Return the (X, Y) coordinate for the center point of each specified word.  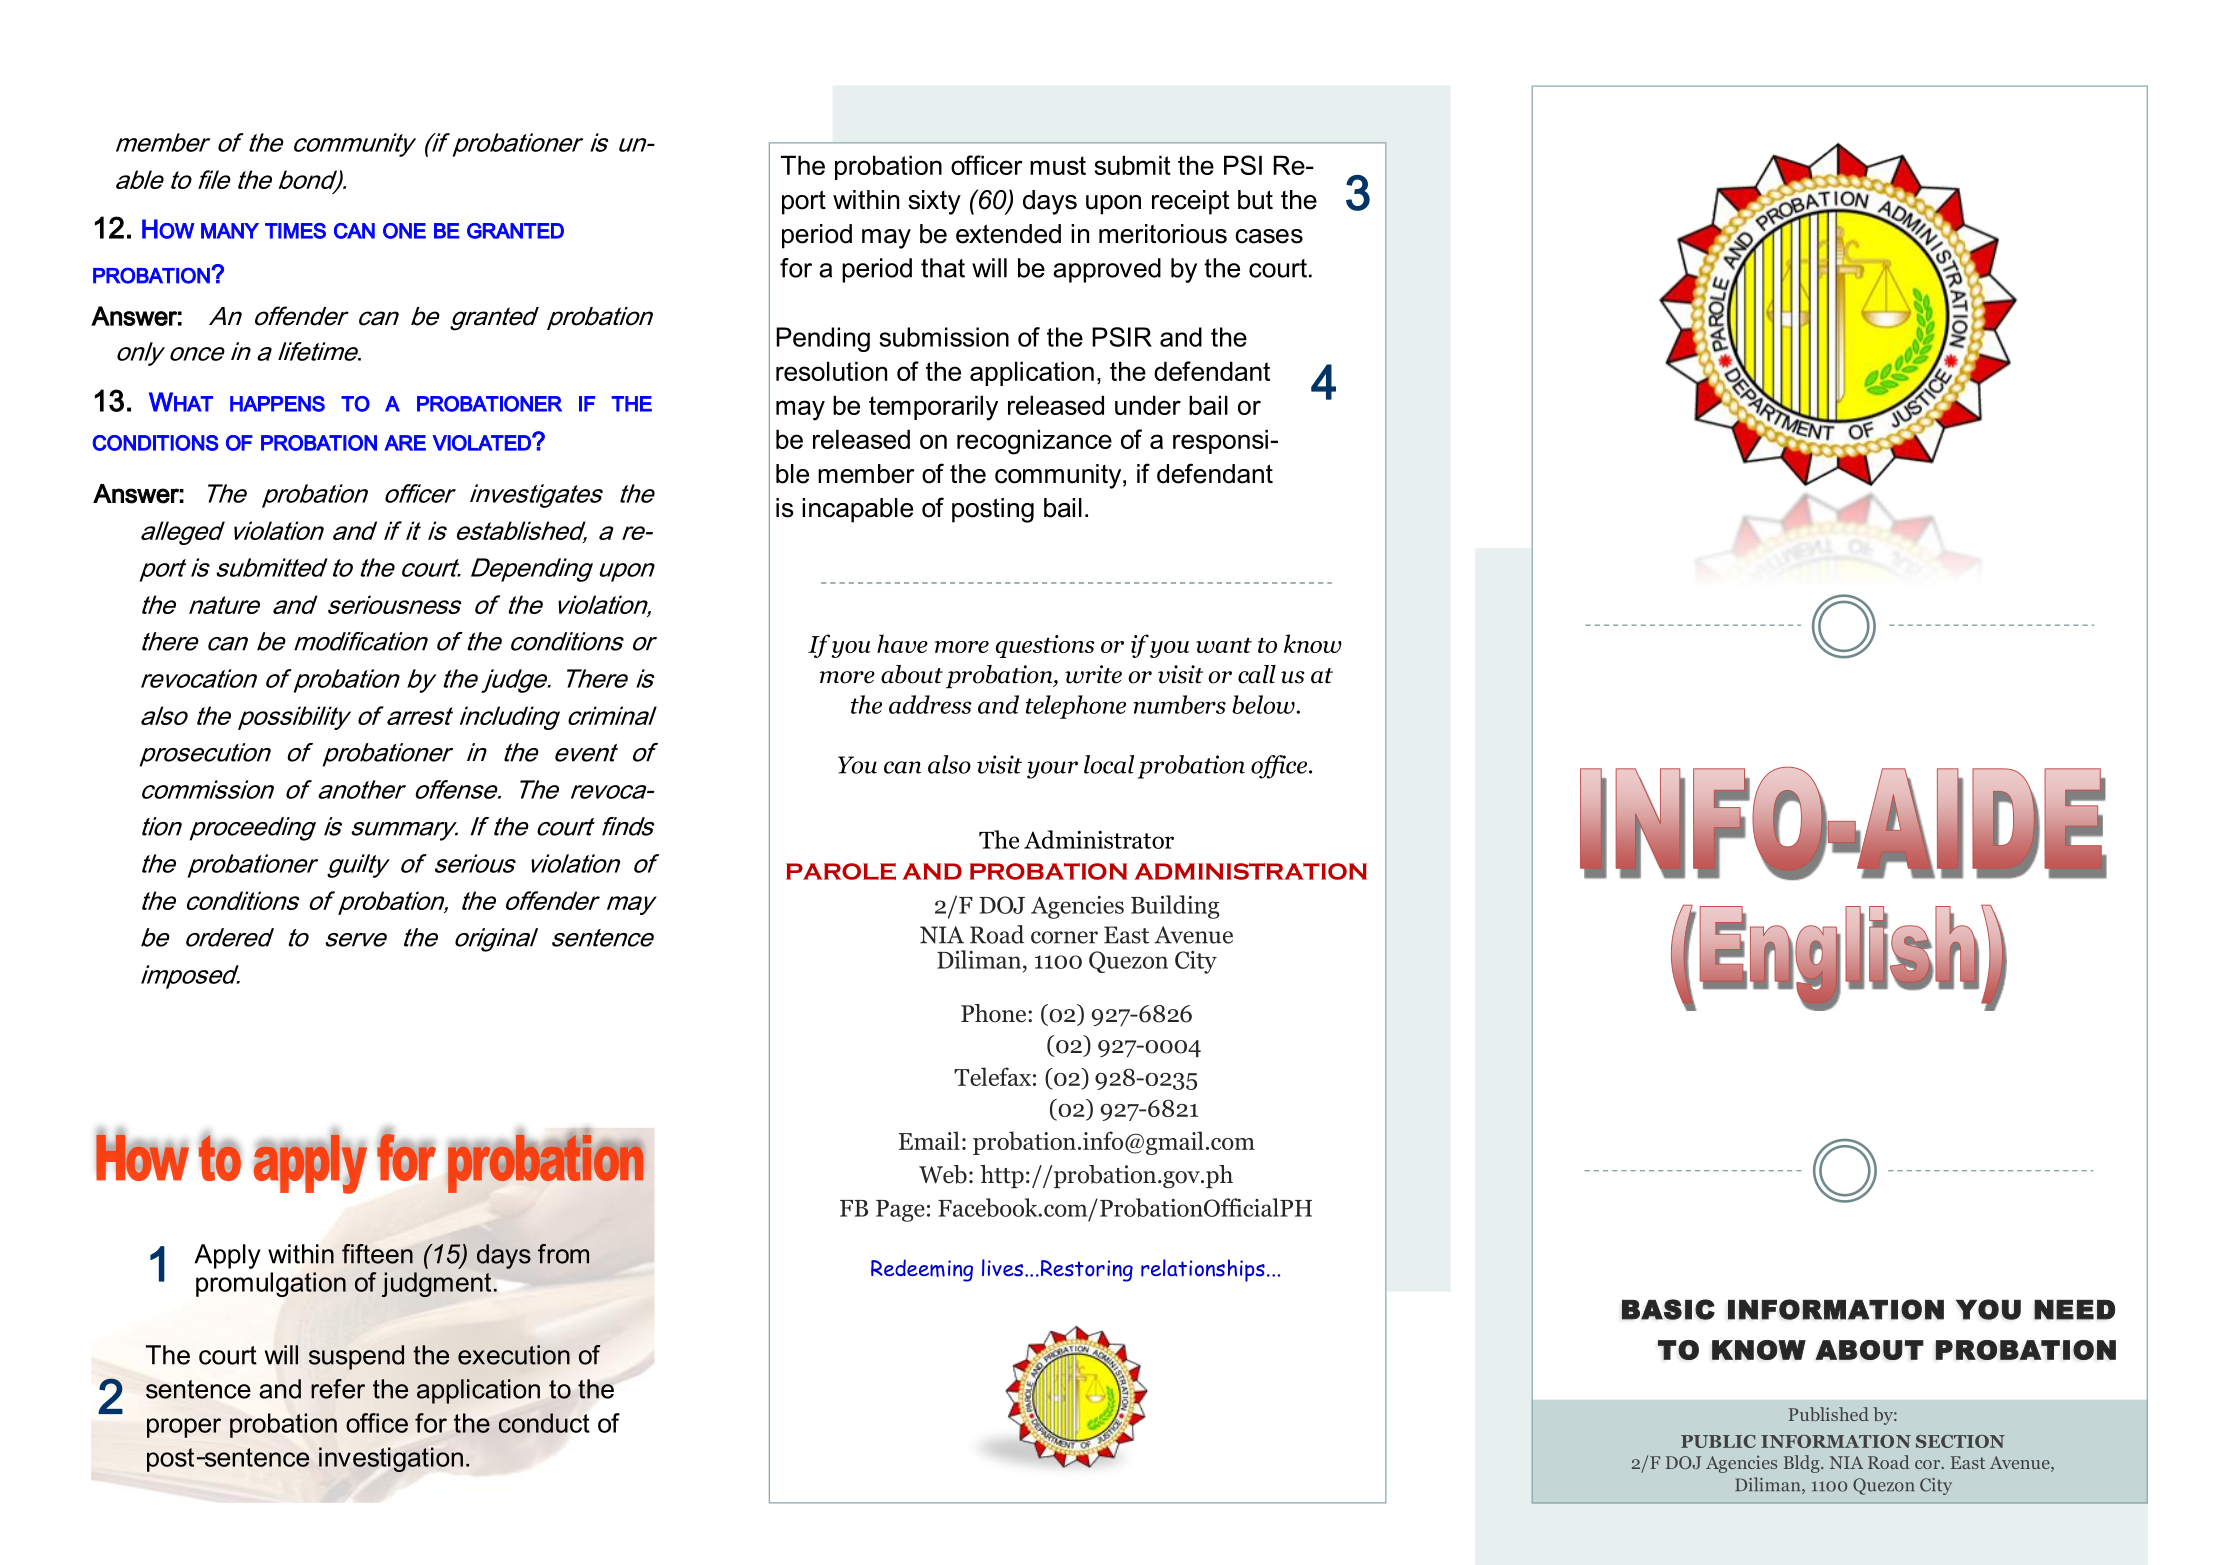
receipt (1190, 202)
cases (1269, 236)
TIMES (295, 231)
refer (338, 1389)
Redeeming (922, 1270)
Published (1829, 1414)
